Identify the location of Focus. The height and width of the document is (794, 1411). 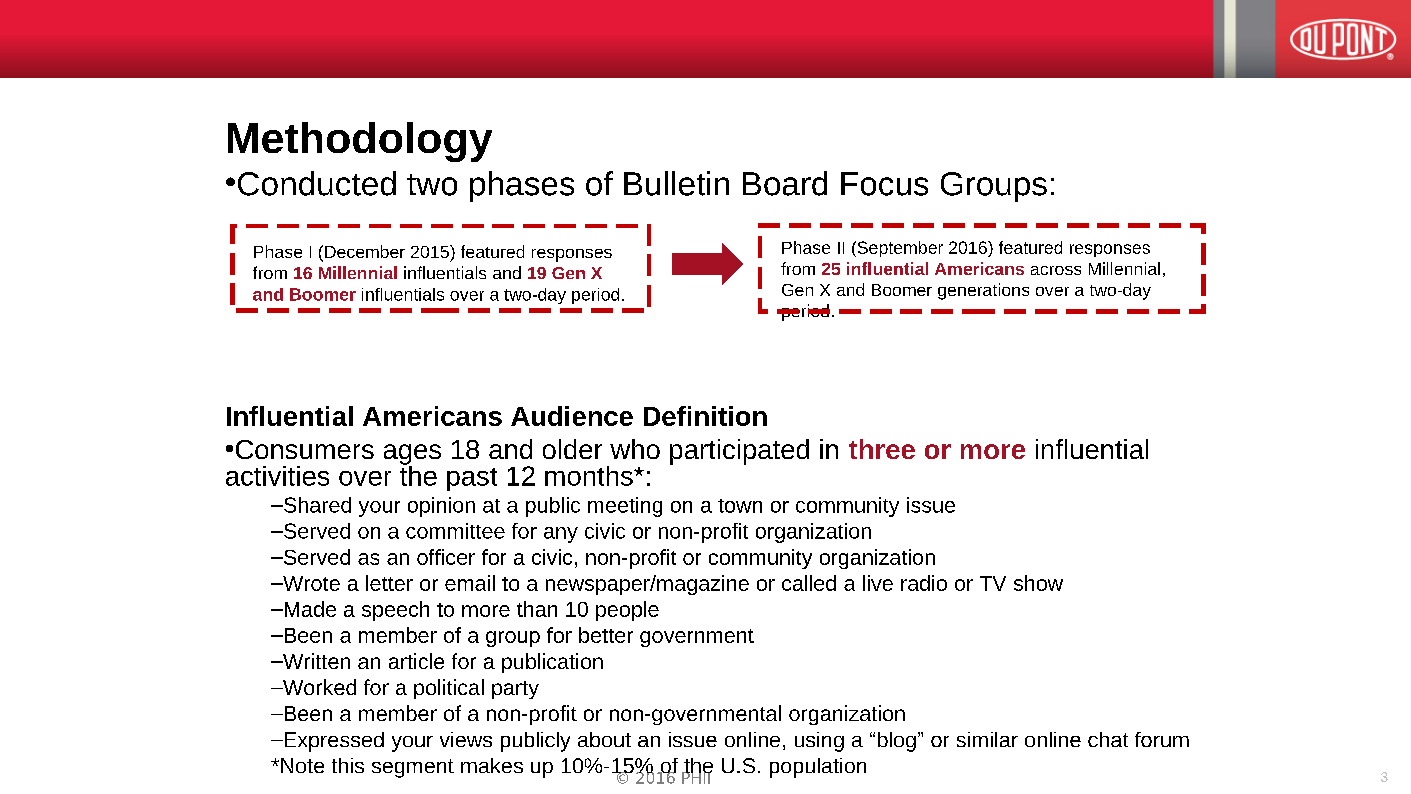
(884, 184).
